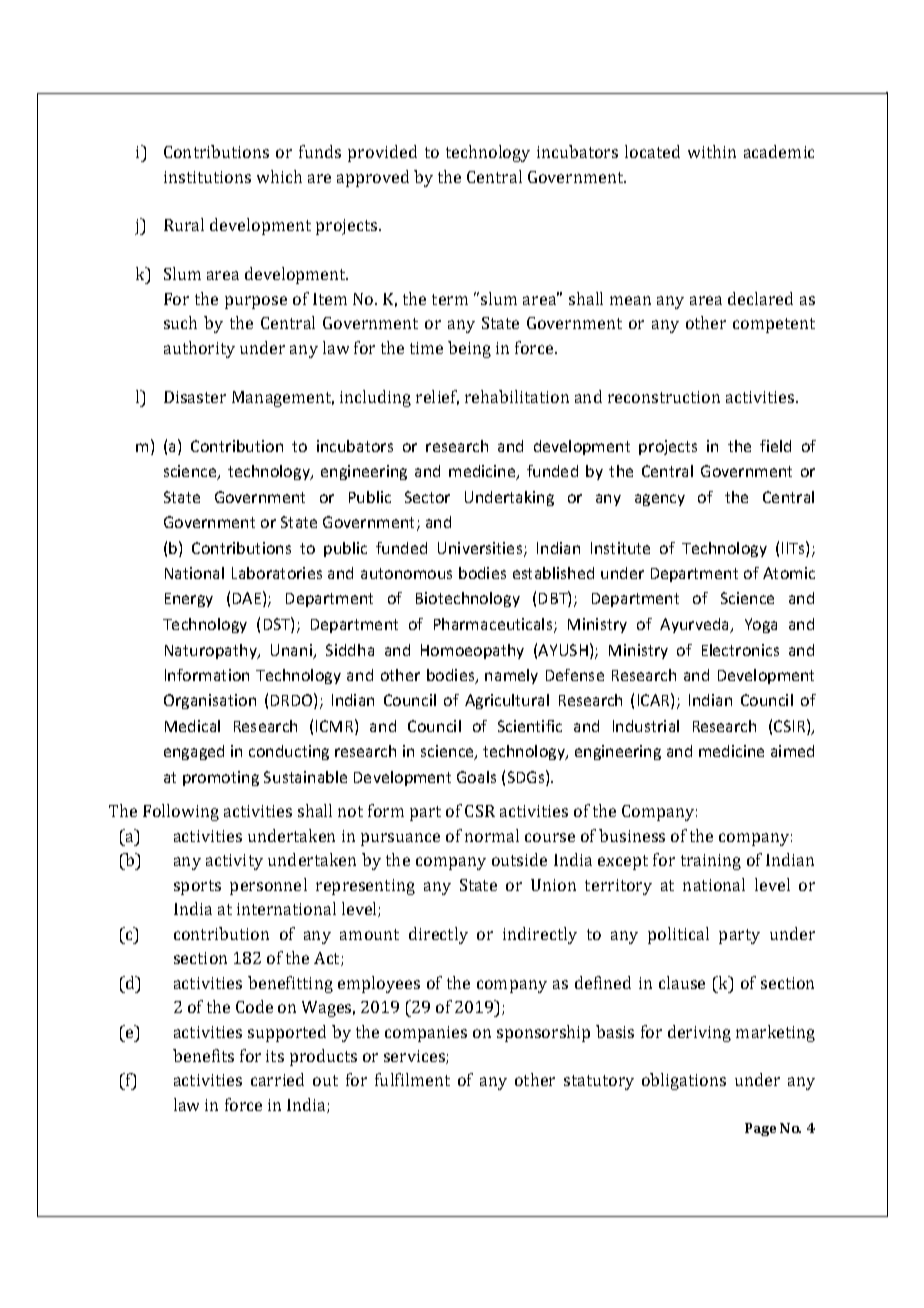 This page has height=1308, width=924. What do you see at coordinates (412, 1079) in the page?
I see `fulfilment` at bounding box center [412, 1079].
